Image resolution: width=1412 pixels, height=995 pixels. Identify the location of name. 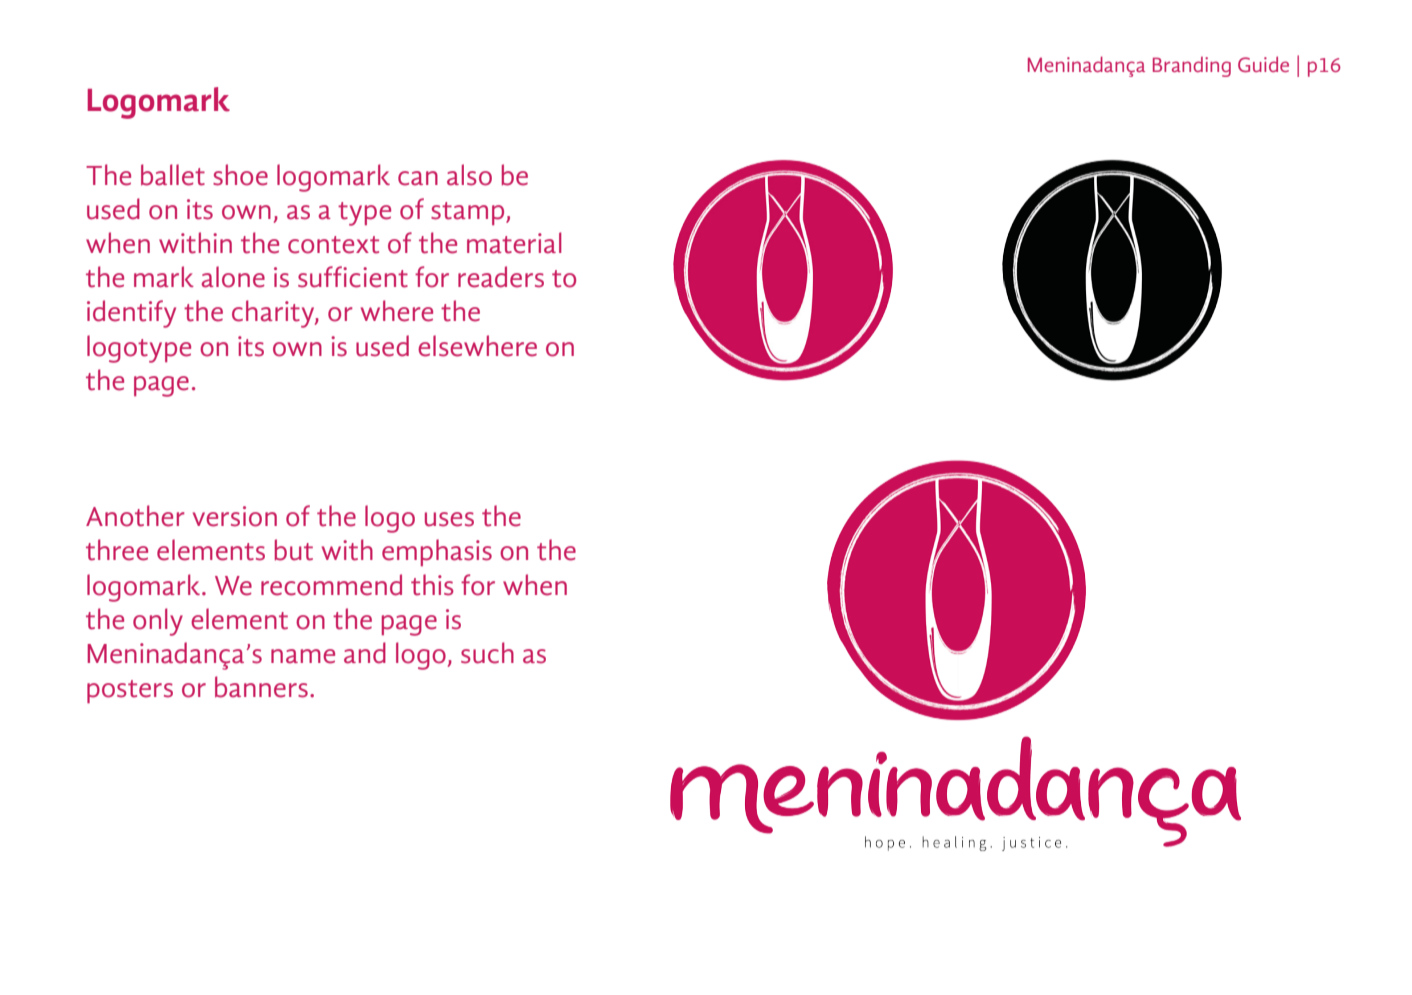
(303, 656).
